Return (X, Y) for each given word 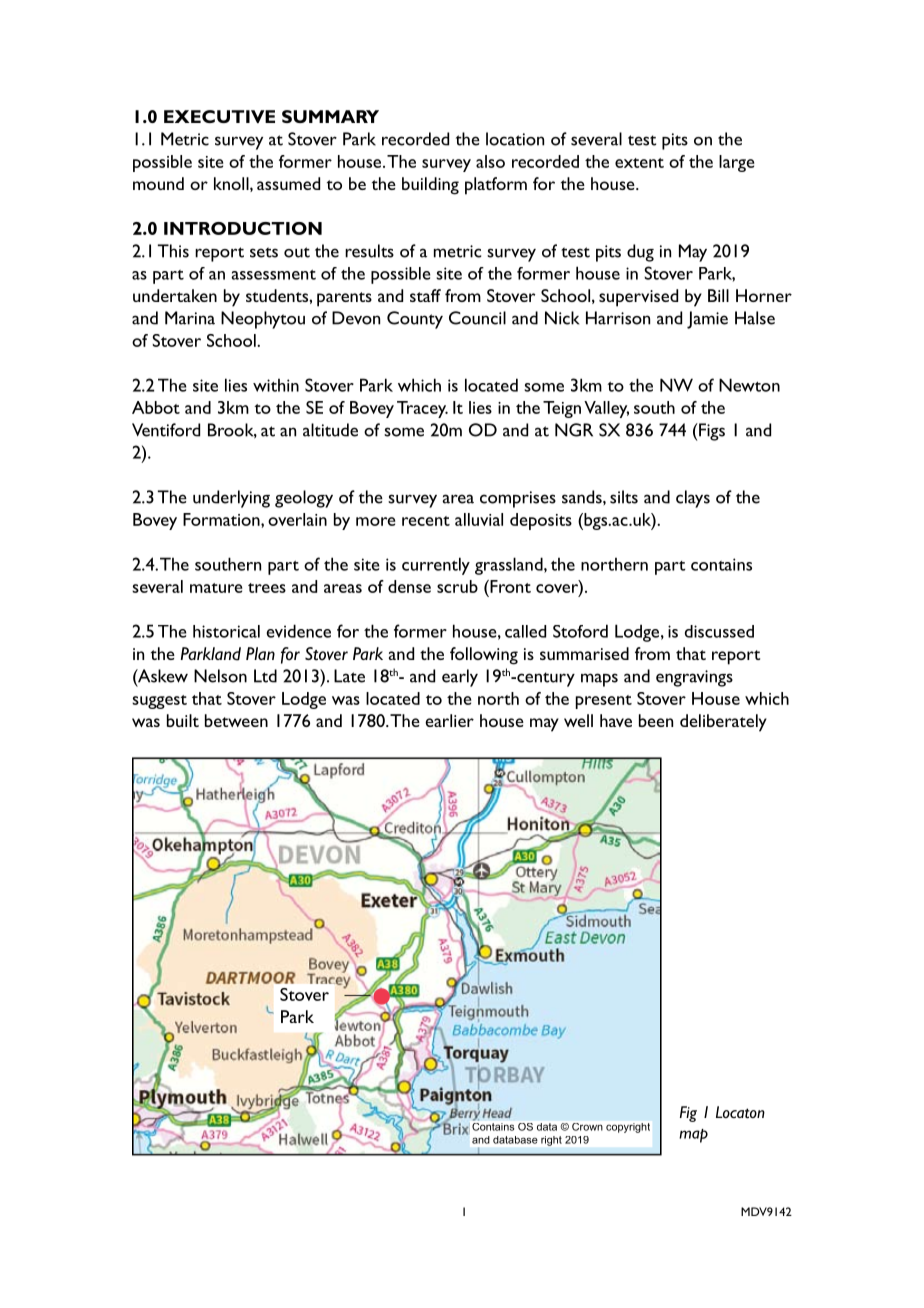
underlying (231, 499)
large (736, 163)
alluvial (479, 519)
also (490, 161)
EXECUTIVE (219, 116)
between (236, 720)
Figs (711, 432)
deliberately (723, 723)
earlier (449, 720)
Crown (587, 1127)
